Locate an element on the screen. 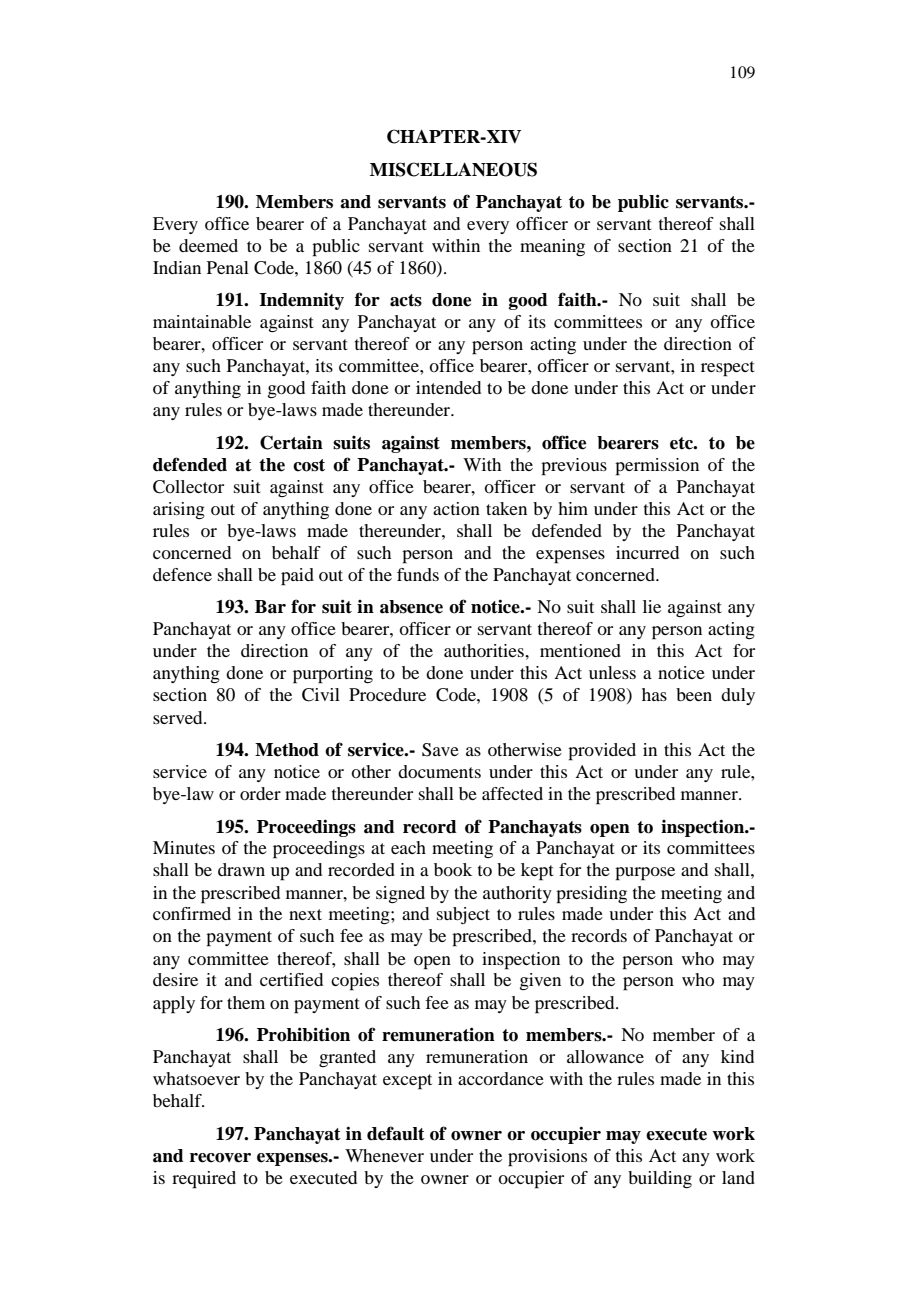  drawn is located at coordinates (241, 869).
